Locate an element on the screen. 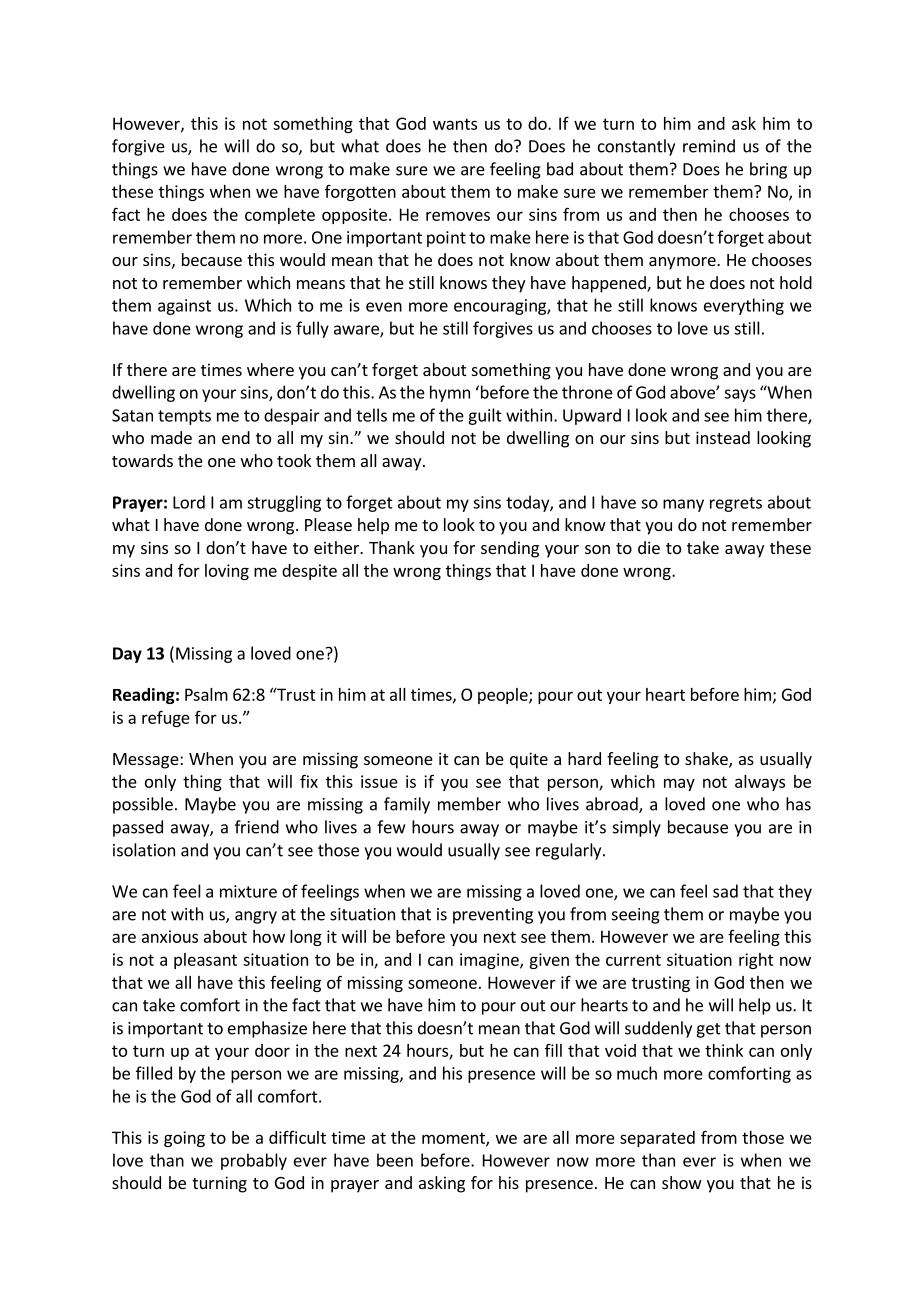 Image resolution: width=924 pixels, height=1308 pixels. show is located at coordinates (682, 1182).
